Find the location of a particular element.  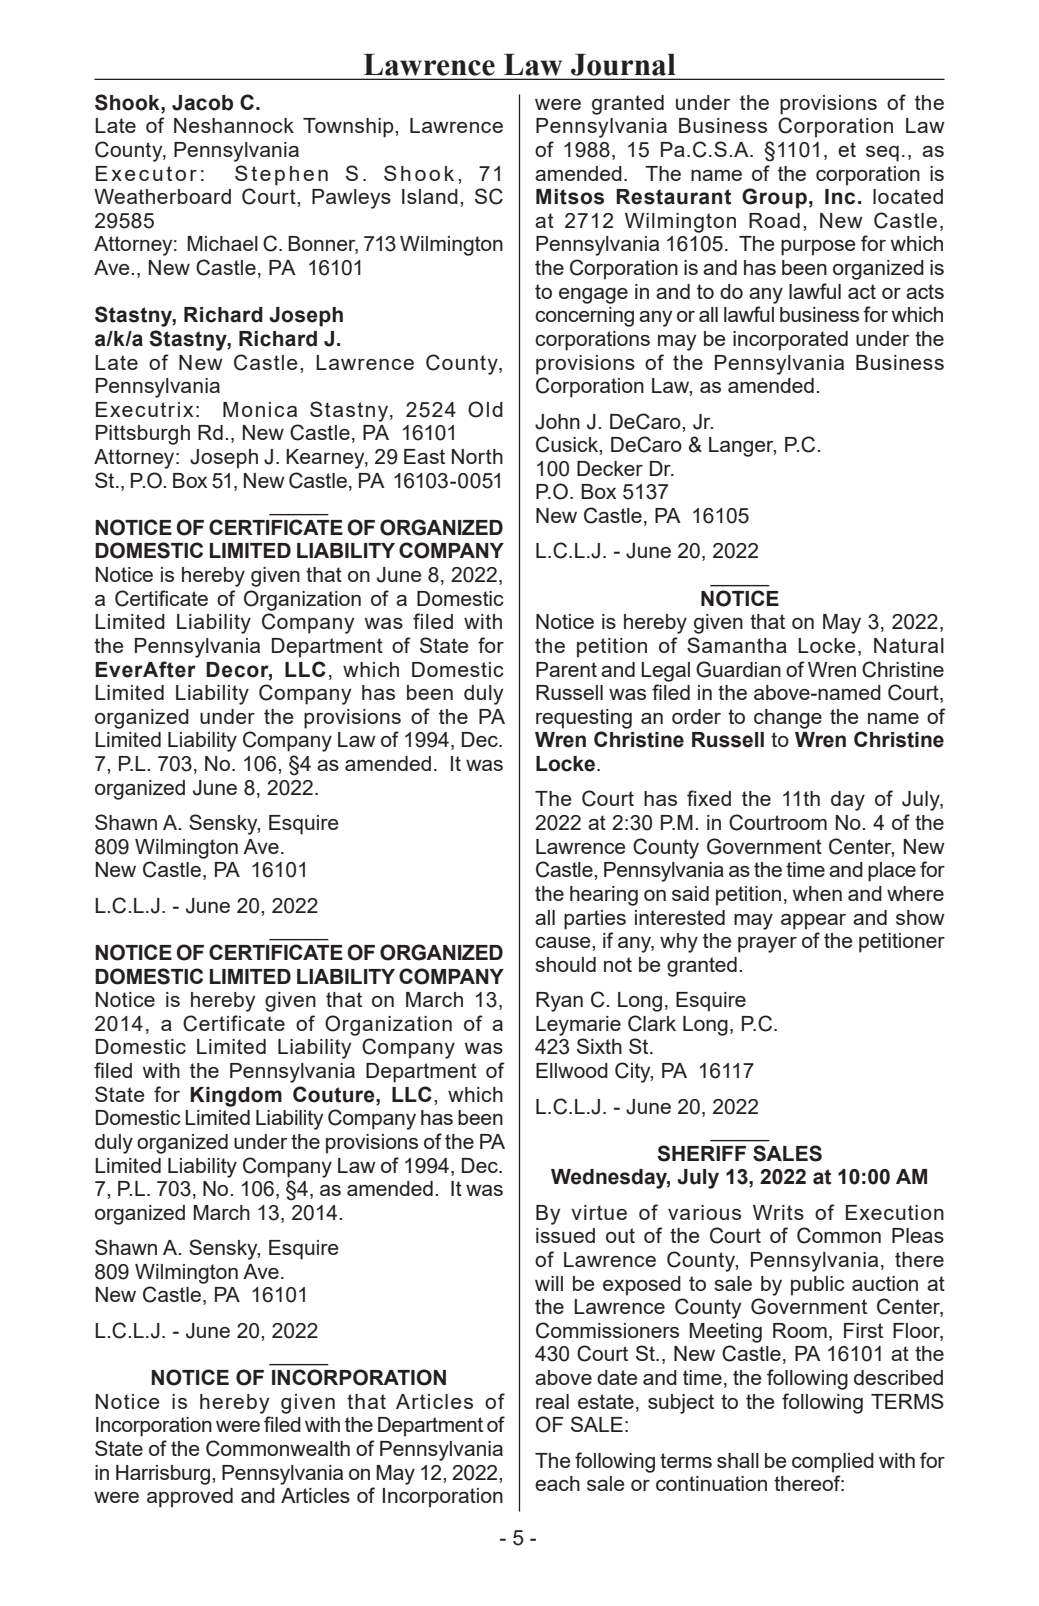

seq is located at coordinates (882, 154).
